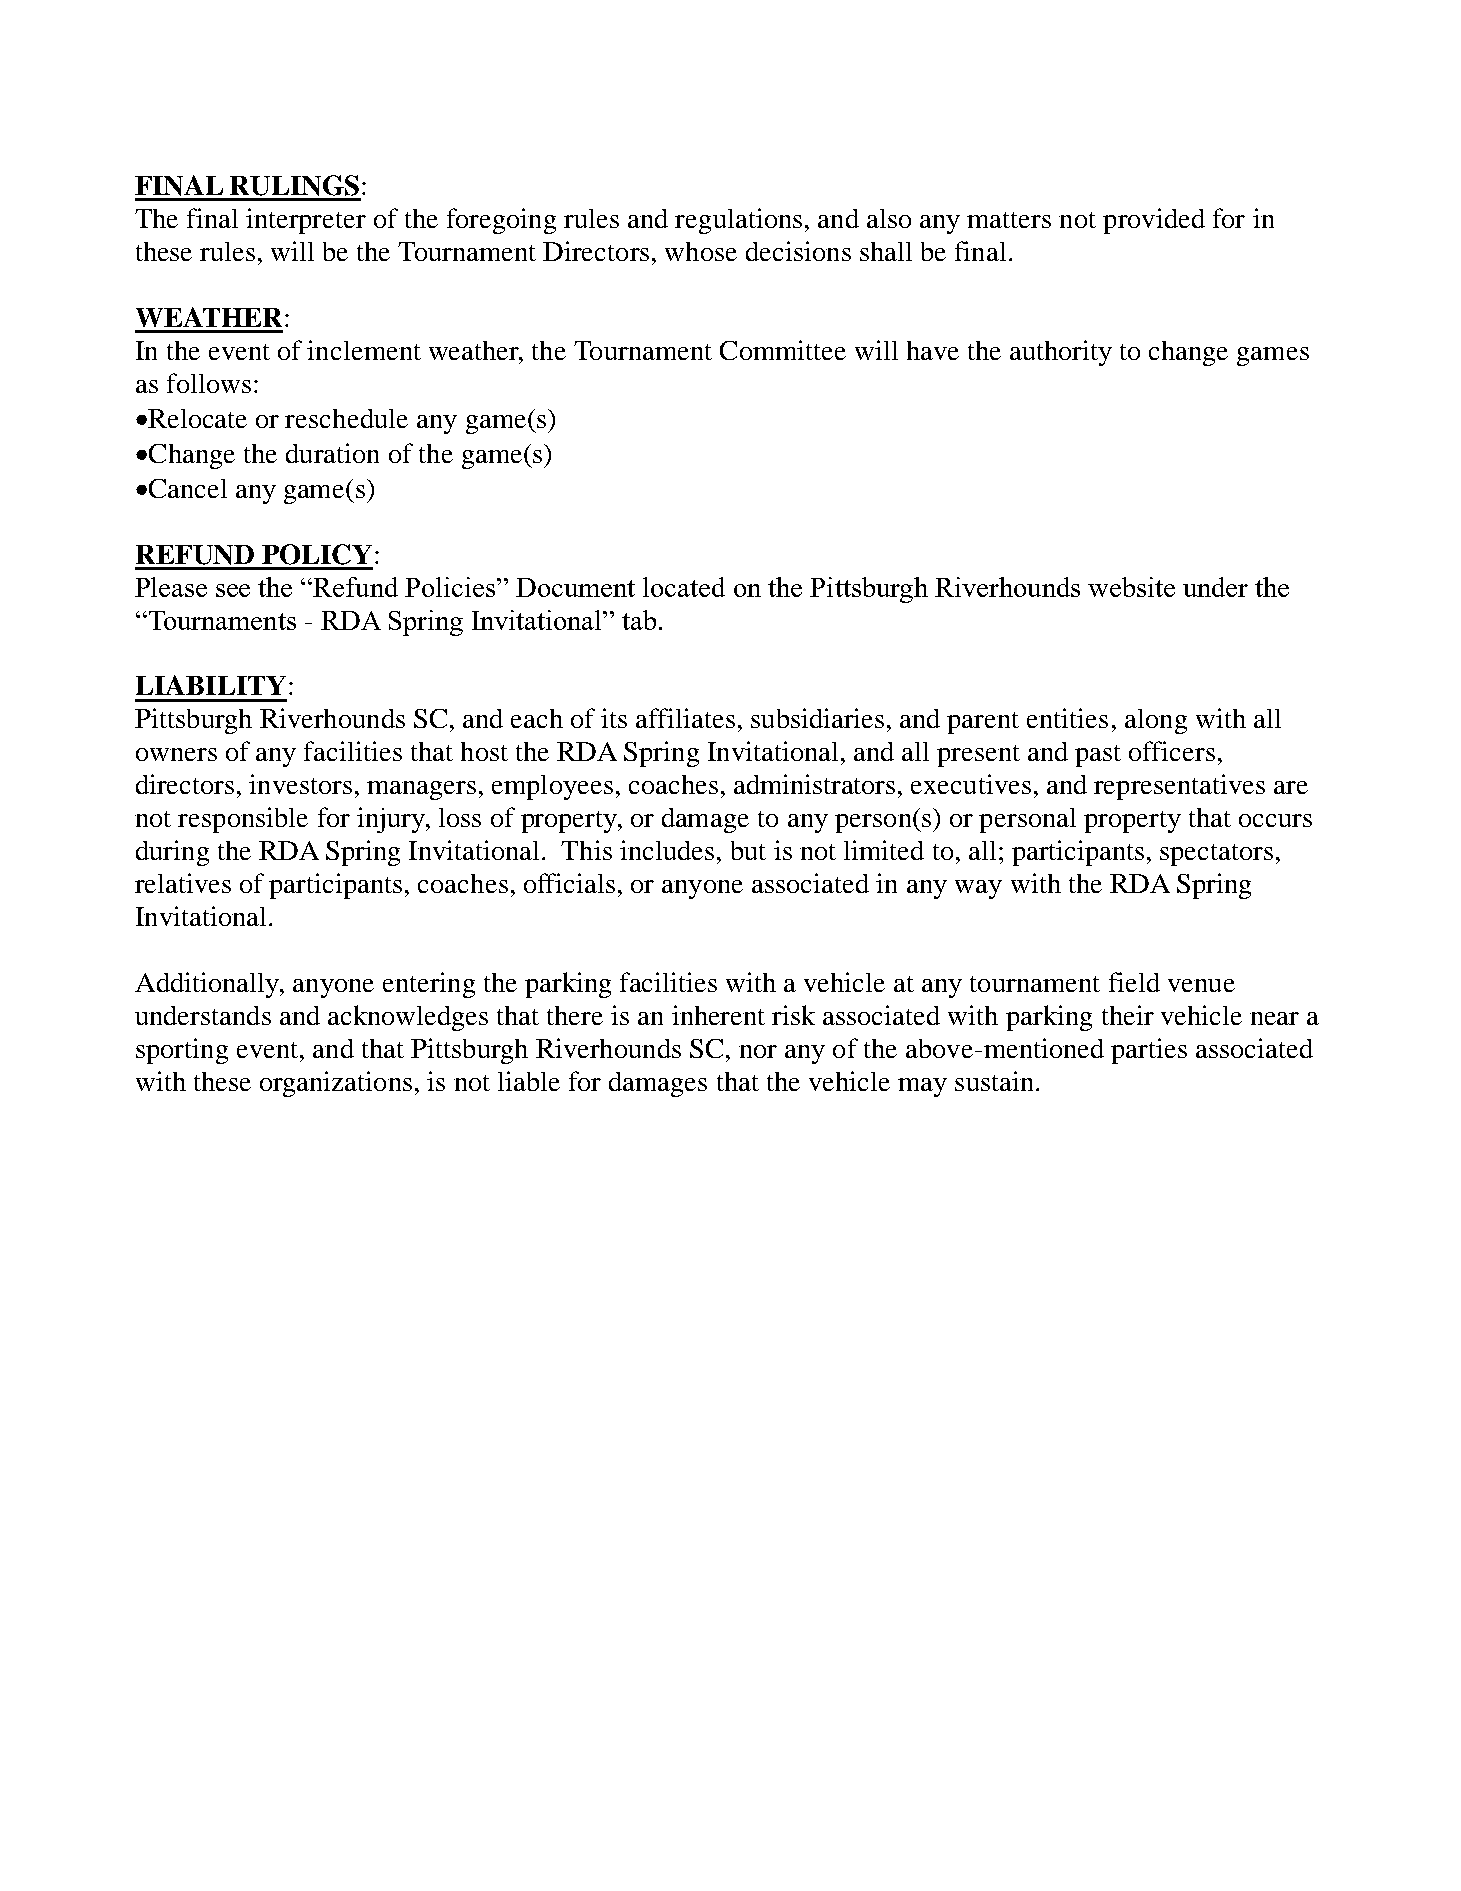  Describe the element at coordinates (701, 251) in the screenshot. I see `whose` at that location.
